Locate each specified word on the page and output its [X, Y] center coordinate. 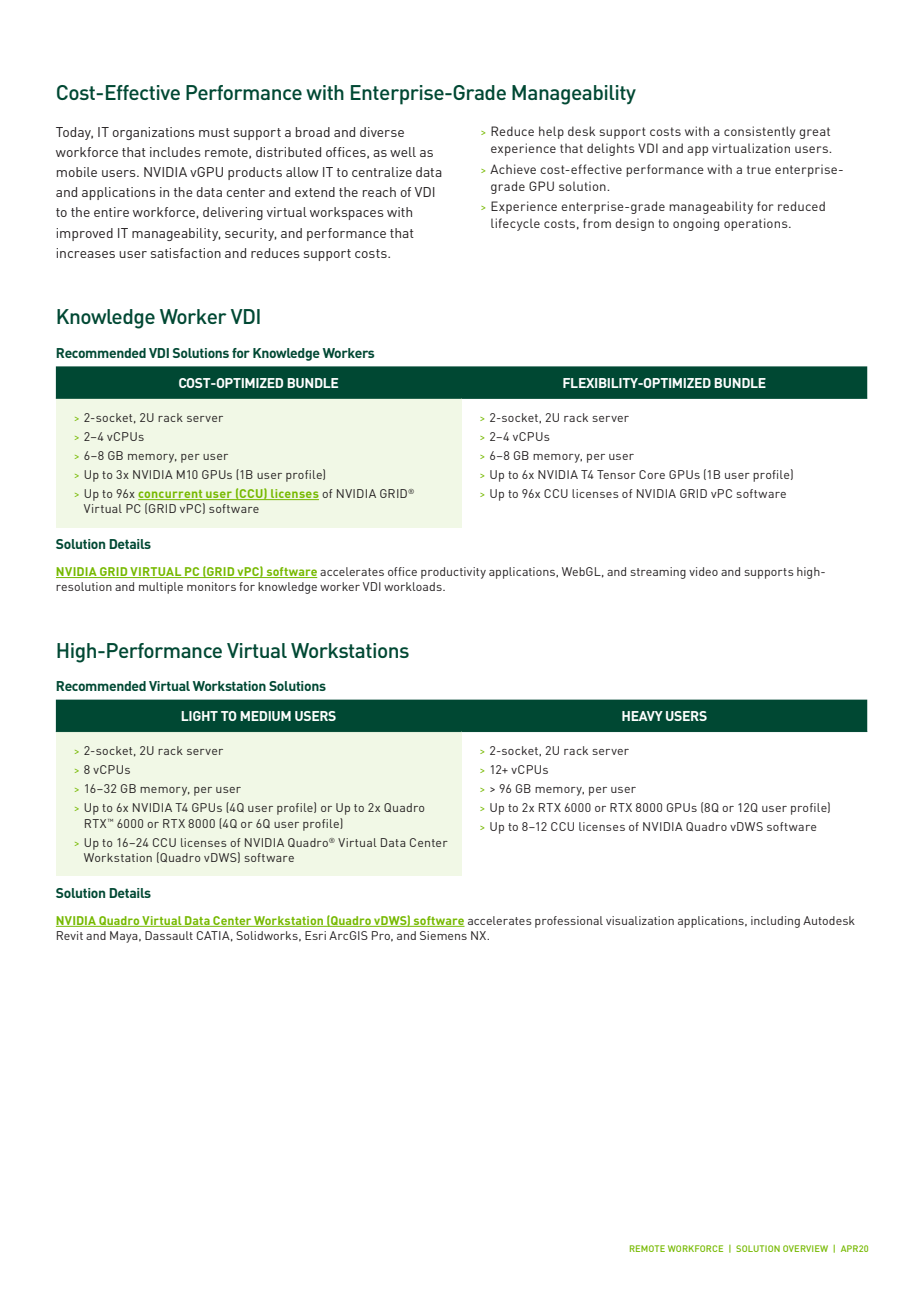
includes [175, 152]
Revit [70, 935]
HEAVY [642, 716]
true [759, 169]
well [403, 152]
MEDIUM [265, 716]
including [775, 922]
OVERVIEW [805, 1248]
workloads [414, 586]
